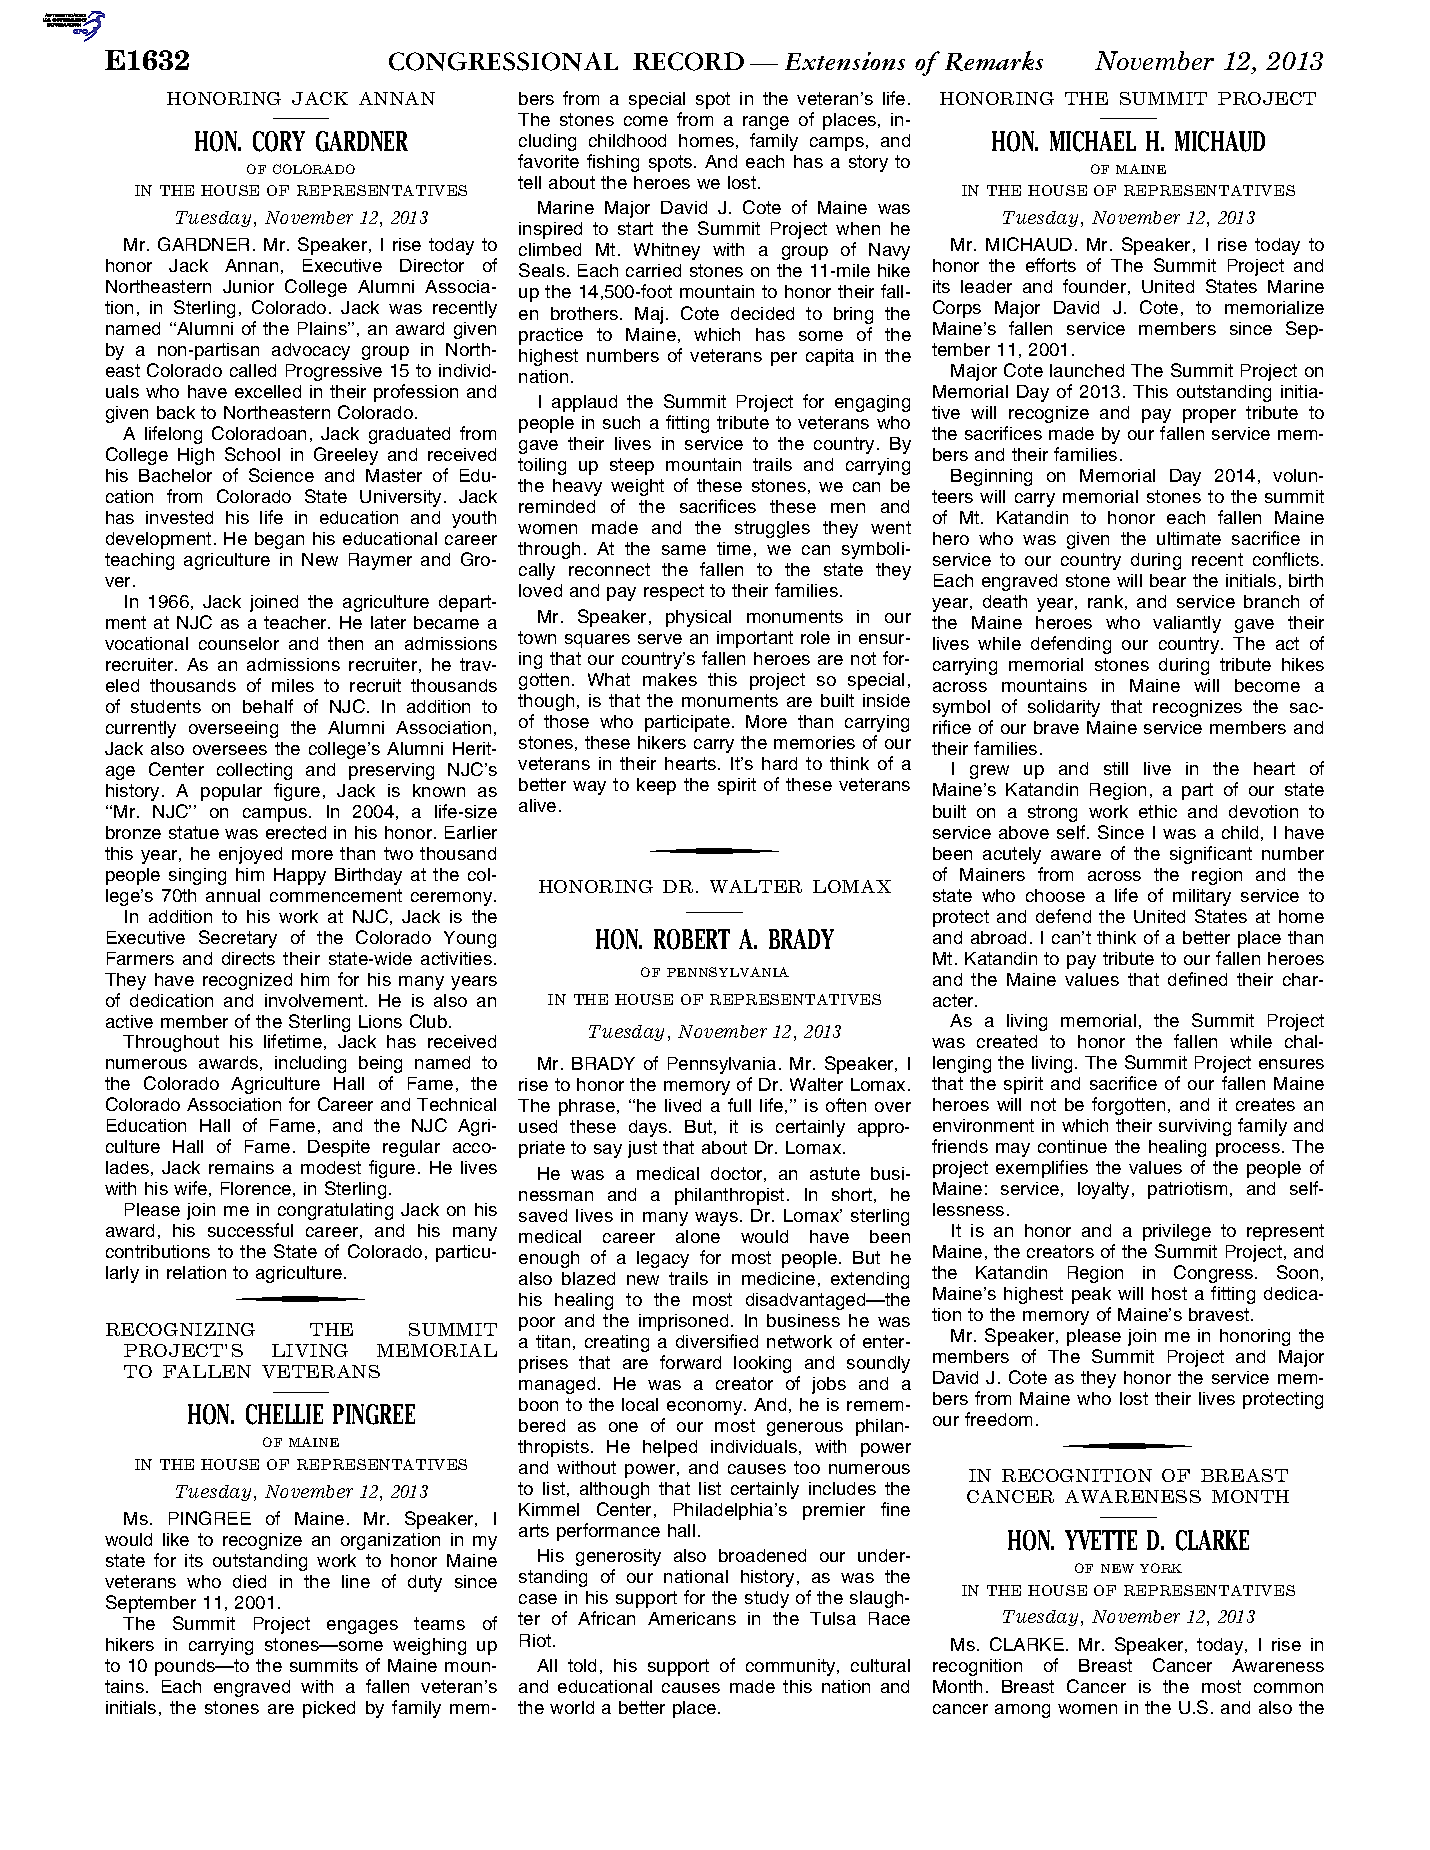 This screenshot has height=1850, width=1430. What do you see at coordinates (329, 1709) in the screenshot?
I see `picked` at bounding box center [329, 1709].
